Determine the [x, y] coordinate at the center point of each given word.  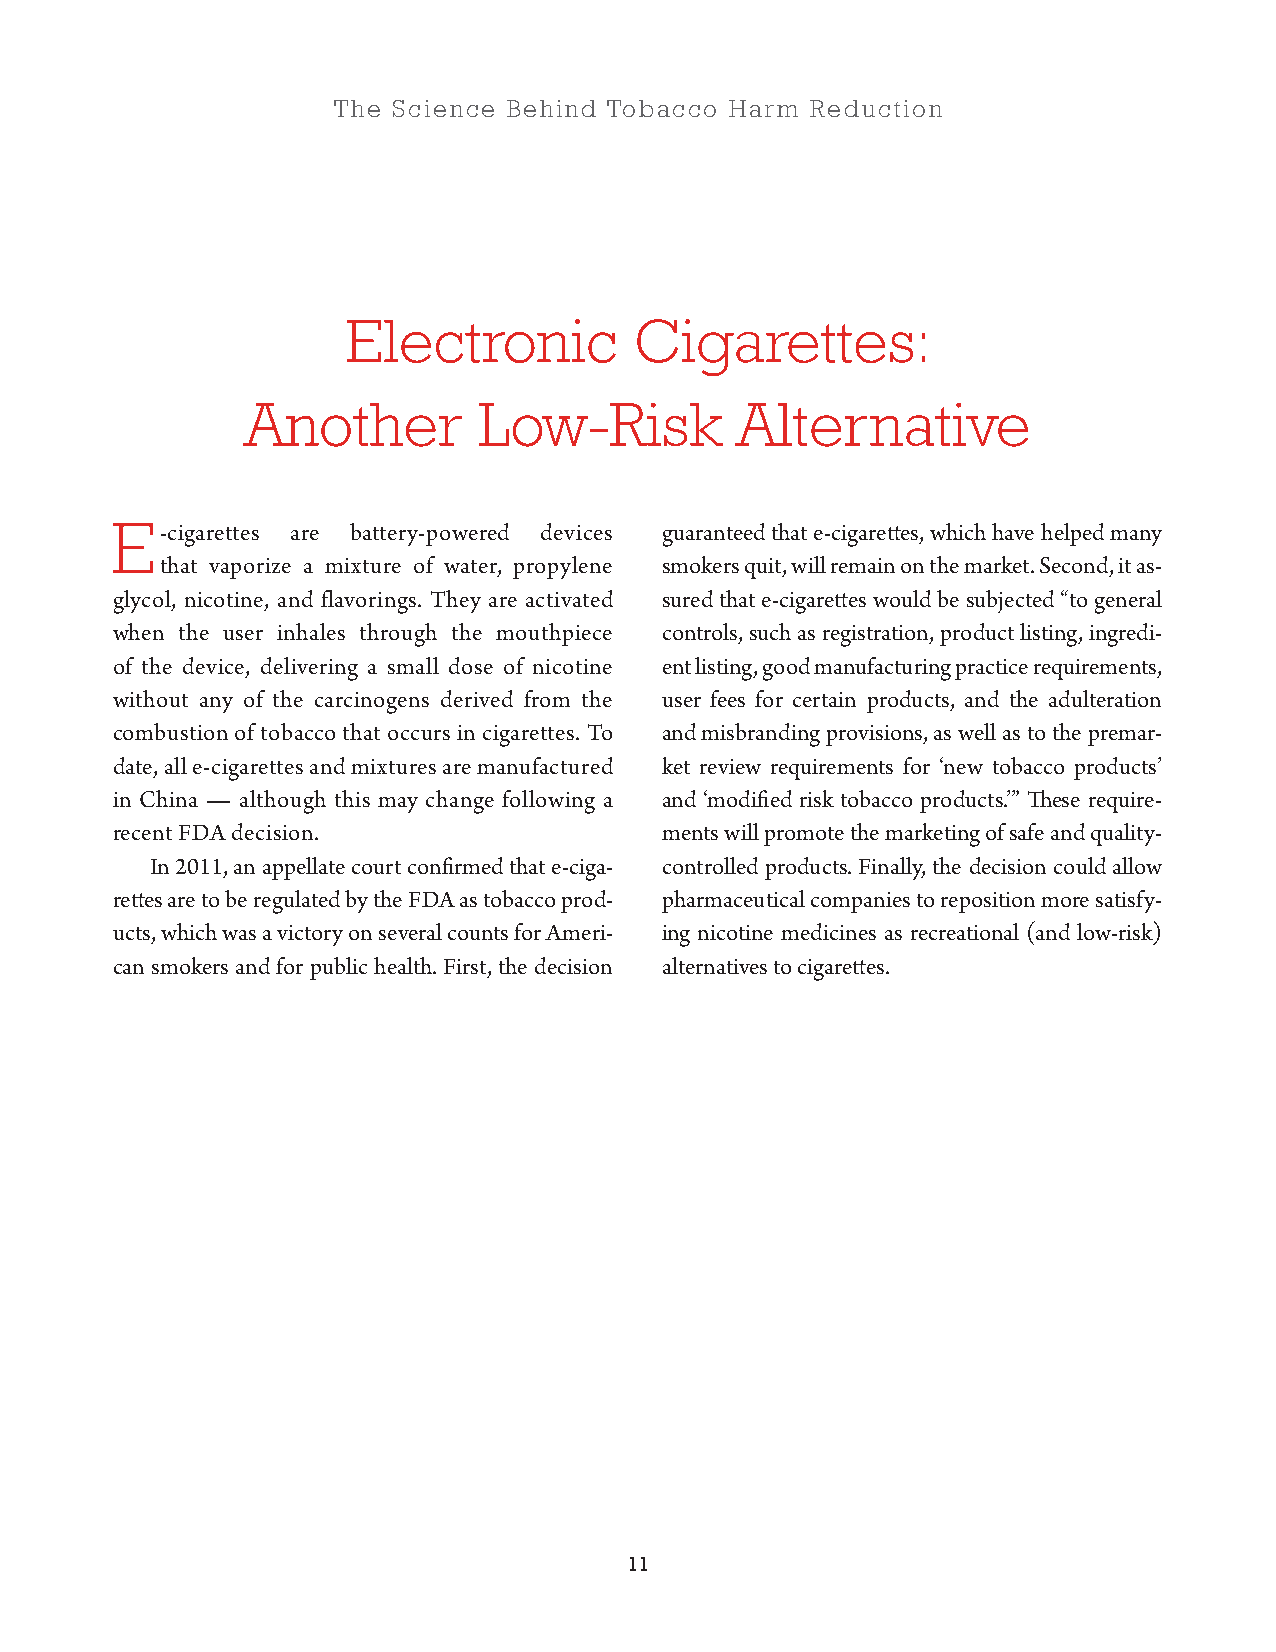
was [239, 935]
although [283, 802]
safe [1027, 831]
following [548, 802]
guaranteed [714, 535]
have [1013, 531]
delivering [309, 669]
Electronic [481, 341]
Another [352, 425]
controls [701, 633]
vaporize [250, 568]
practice [991, 669]
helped [1072, 534]
